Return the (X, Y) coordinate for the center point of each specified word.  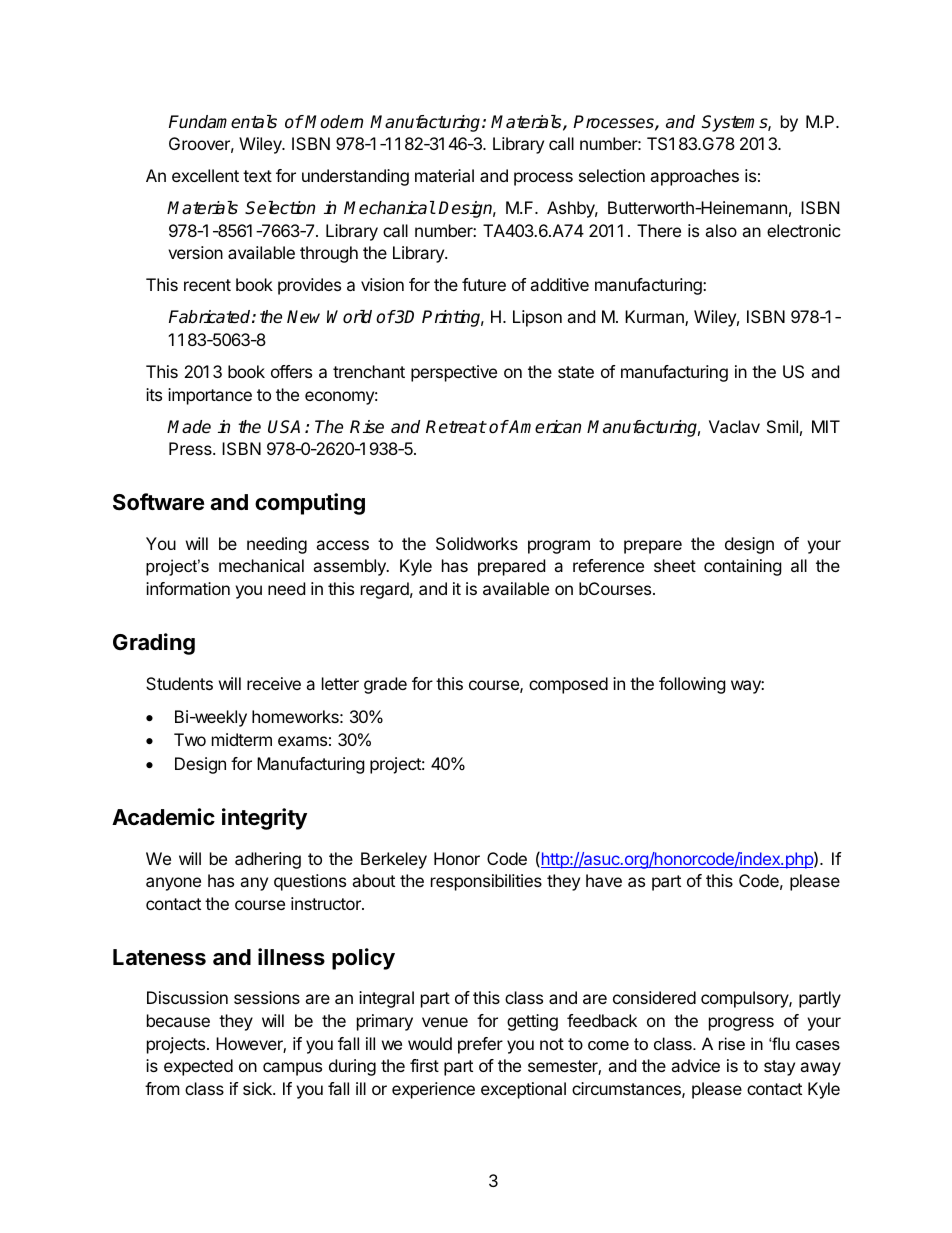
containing (743, 567)
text (257, 176)
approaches (694, 177)
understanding (355, 177)
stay (779, 1068)
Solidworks (477, 543)
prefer (480, 1045)
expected (198, 1067)
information (188, 588)
